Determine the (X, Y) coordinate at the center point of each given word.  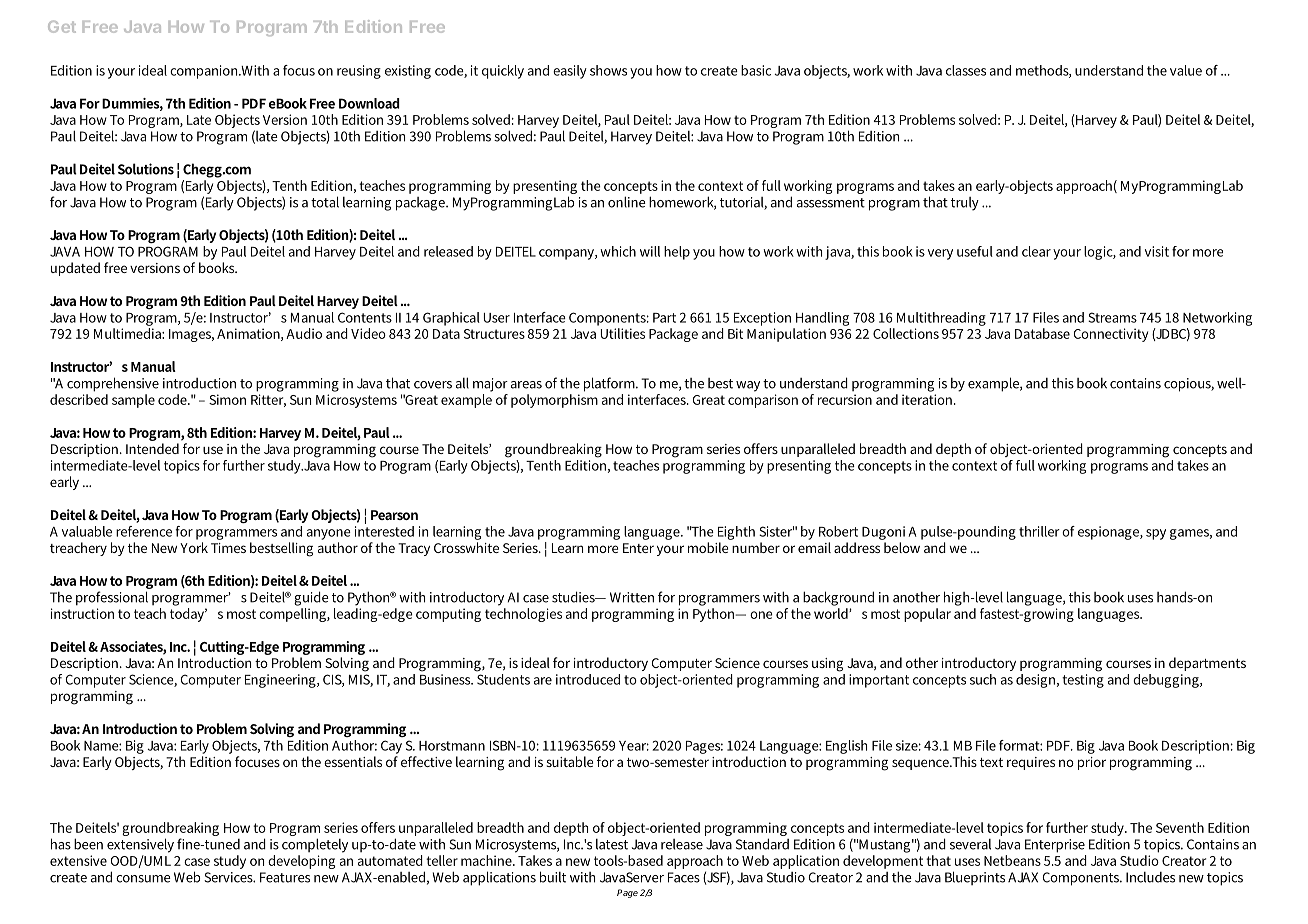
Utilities (622, 333)
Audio (304, 333)
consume (143, 879)
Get (62, 26)
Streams (1112, 317)
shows (608, 70)
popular (927, 615)
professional (112, 598)
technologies (523, 613)
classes (966, 70)
